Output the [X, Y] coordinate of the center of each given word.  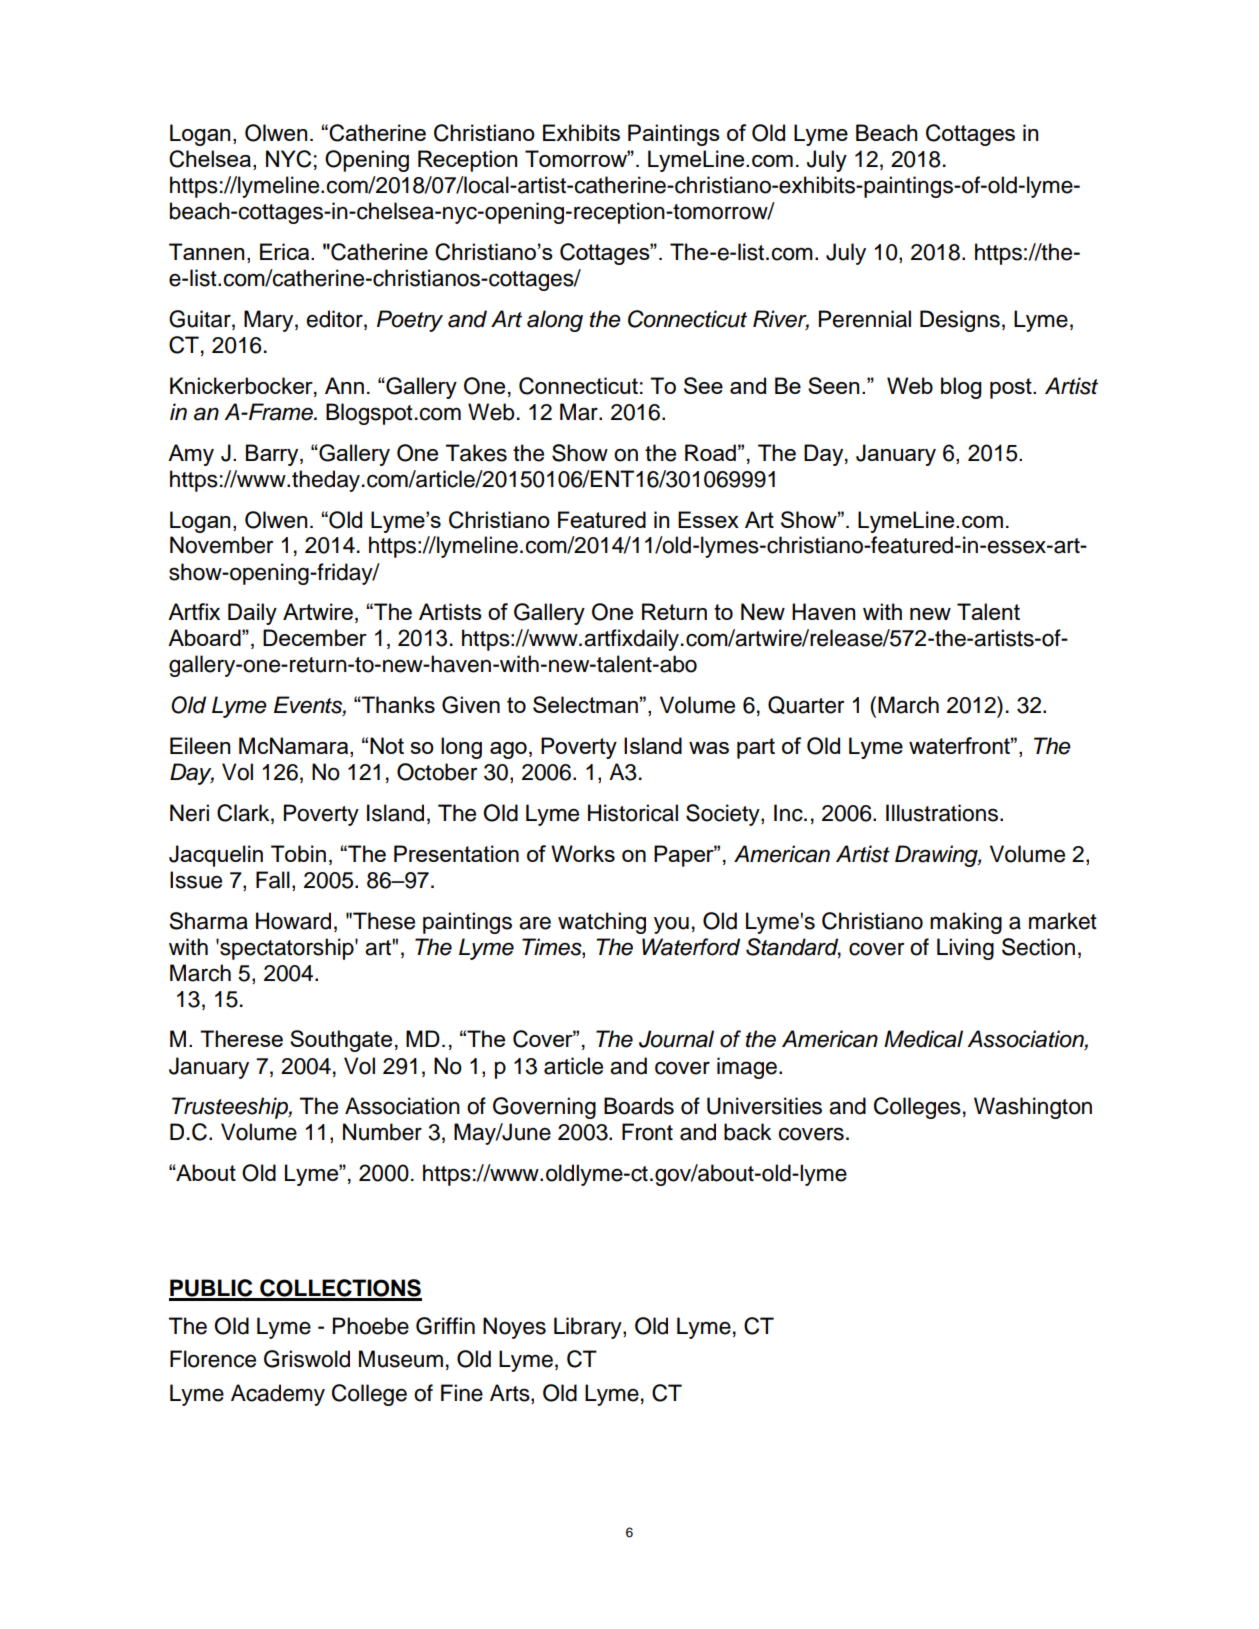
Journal [676, 1039]
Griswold [307, 1359]
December [315, 637]
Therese [241, 1038]
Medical [923, 1039]
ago [508, 750]
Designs [960, 321]
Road [710, 452]
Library [589, 1328]
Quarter [806, 705]
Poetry [410, 321]
